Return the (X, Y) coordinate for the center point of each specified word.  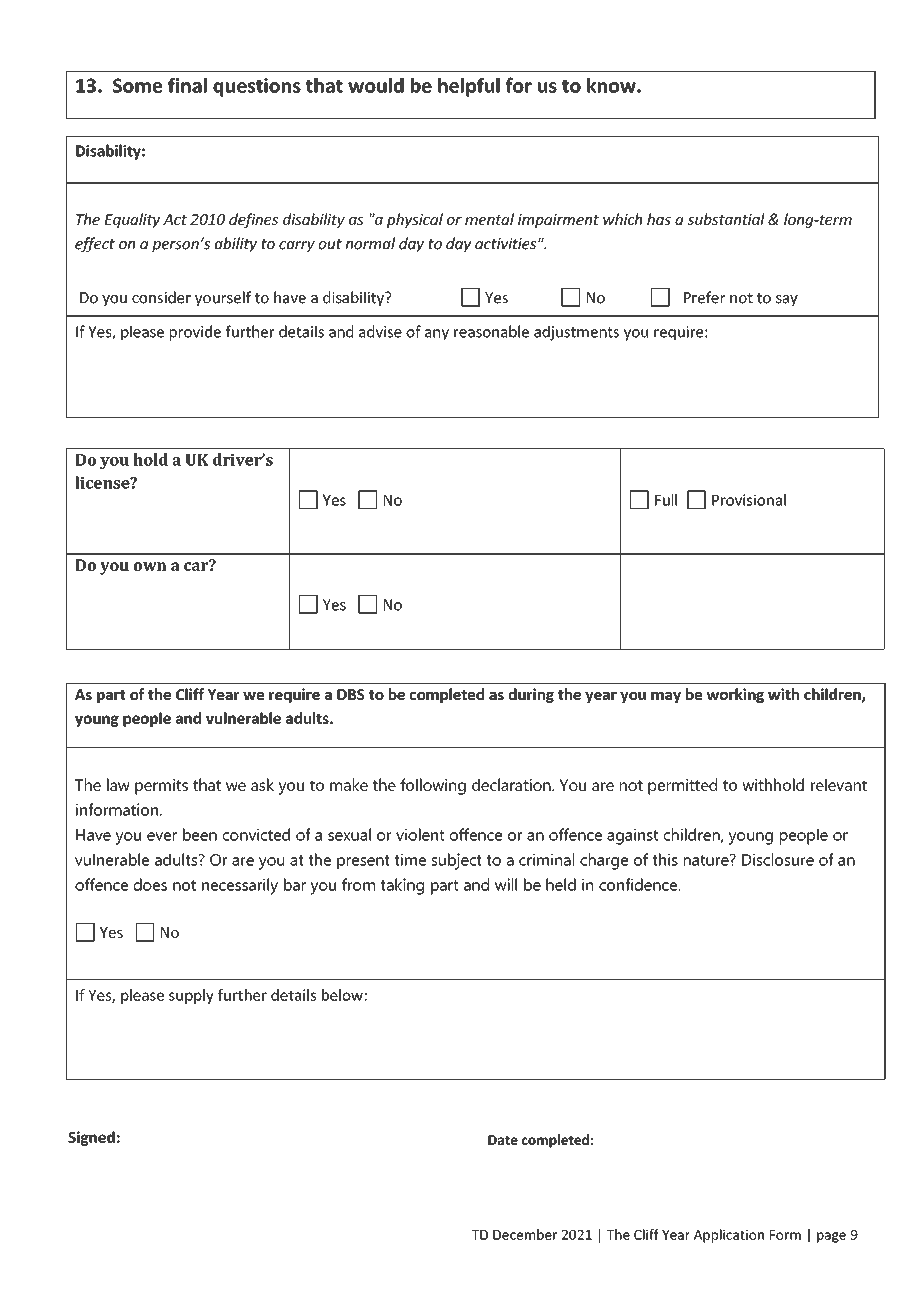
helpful (469, 87)
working (735, 695)
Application (729, 1236)
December (525, 1234)
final (187, 85)
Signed (91, 1138)
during (531, 695)
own (150, 566)
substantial (726, 219)
